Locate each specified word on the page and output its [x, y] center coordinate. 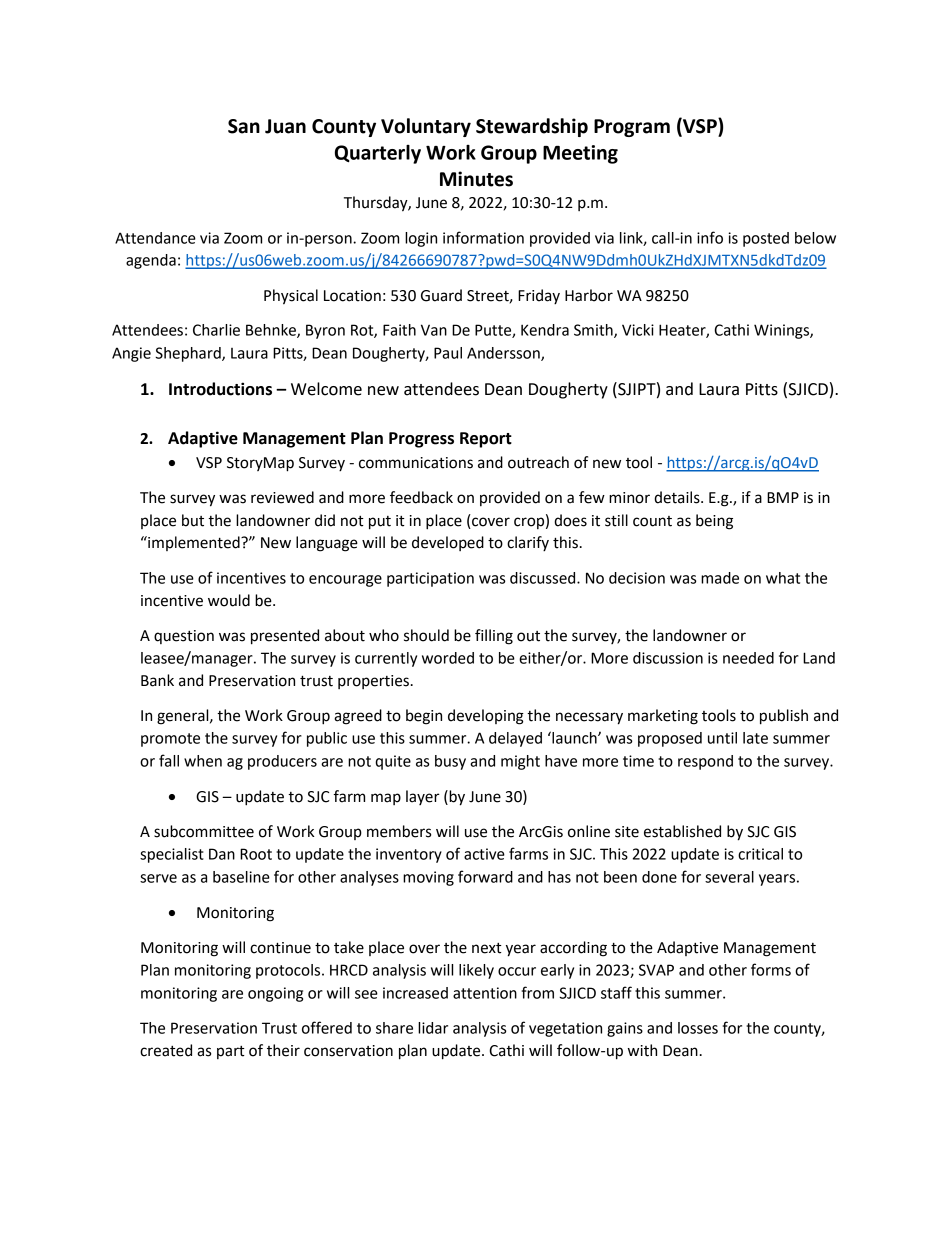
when [203, 761]
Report [486, 440]
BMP [783, 497]
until [722, 738]
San [244, 126]
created [166, 1050]
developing [486, 717]
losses [698, 1028]
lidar [433, 1028]
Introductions [220, 389]
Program [632, 128]
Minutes [476, 179]
